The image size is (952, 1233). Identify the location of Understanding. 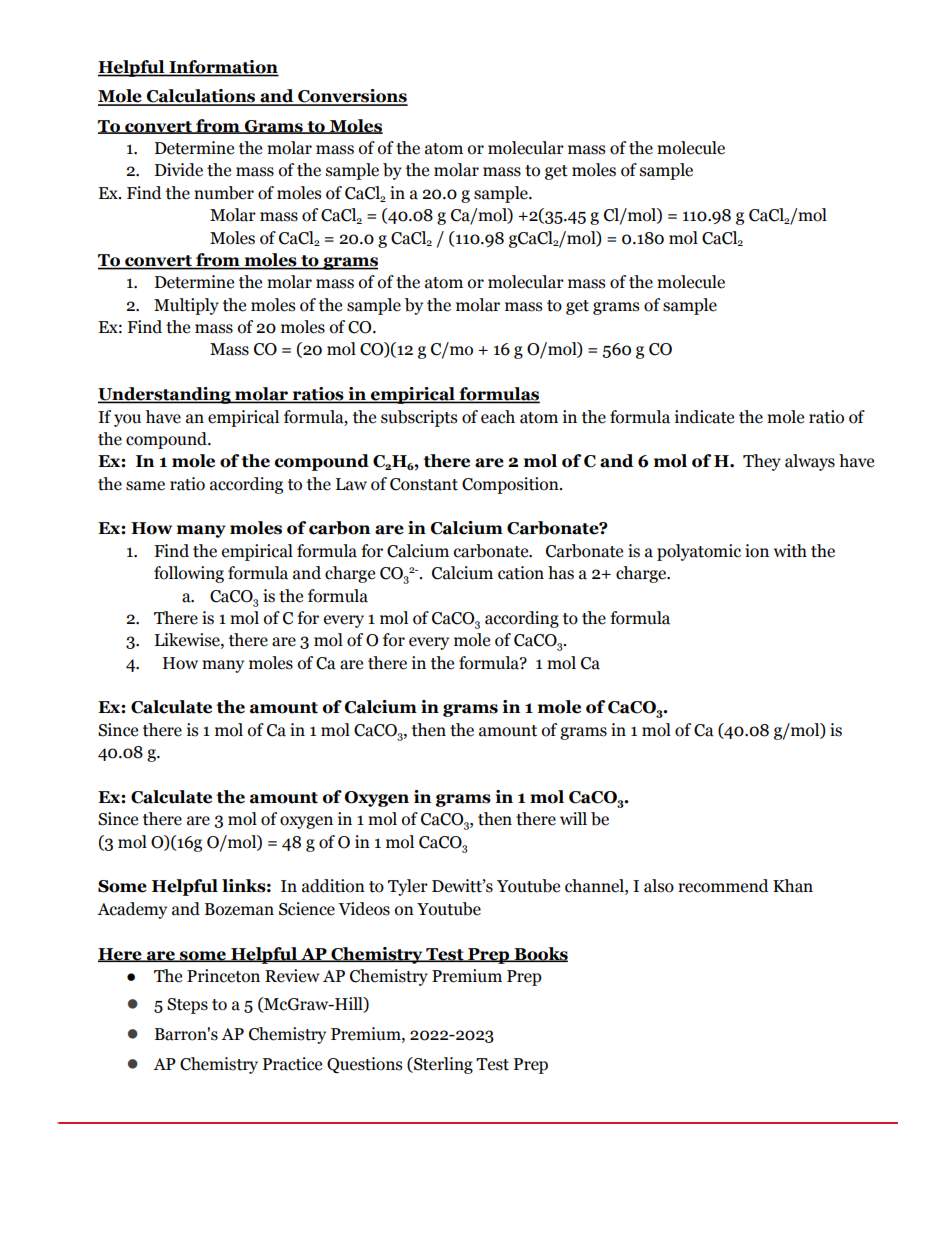
(165, 395).
